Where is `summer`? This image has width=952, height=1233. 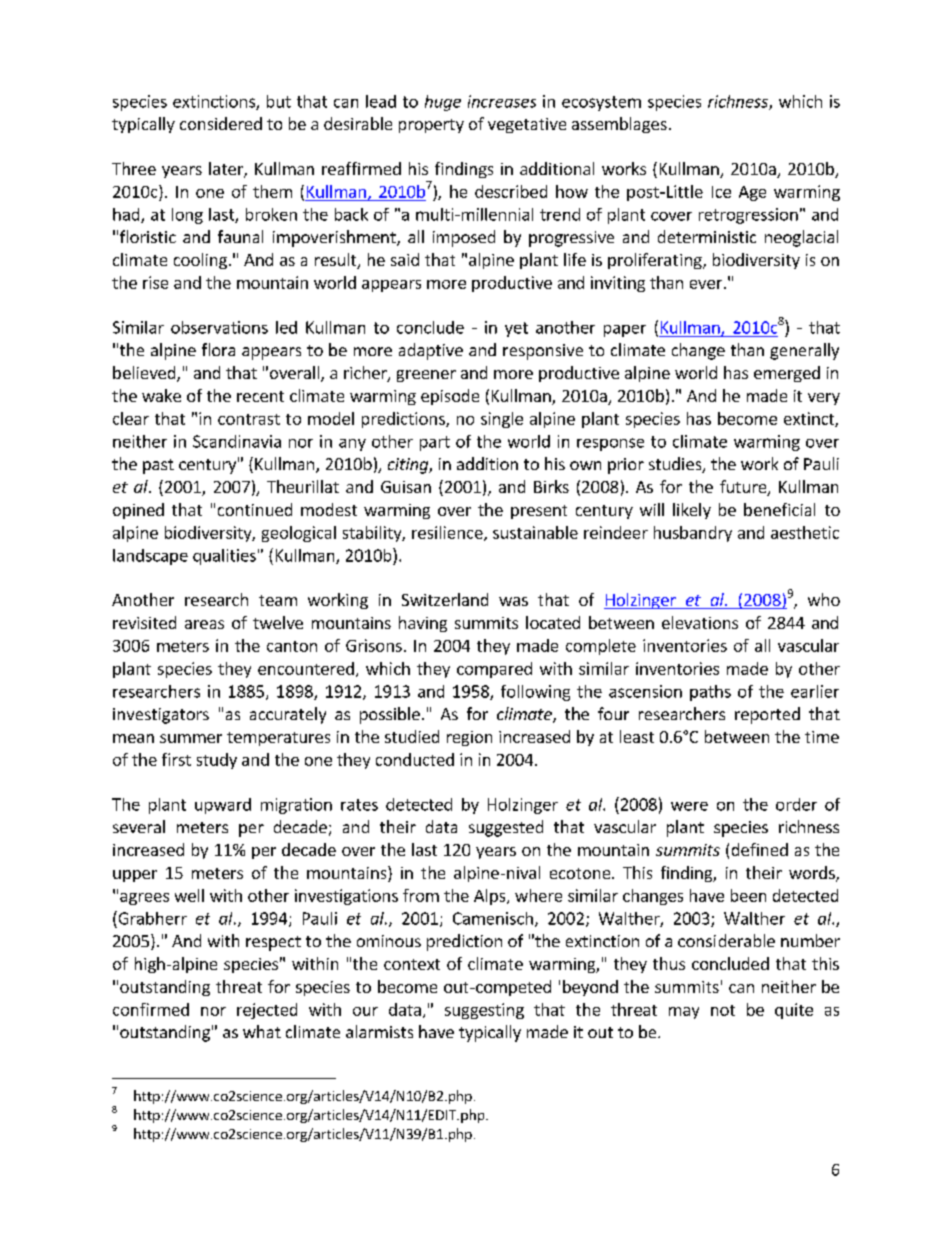
summer is located at coordinates (191, 738).
